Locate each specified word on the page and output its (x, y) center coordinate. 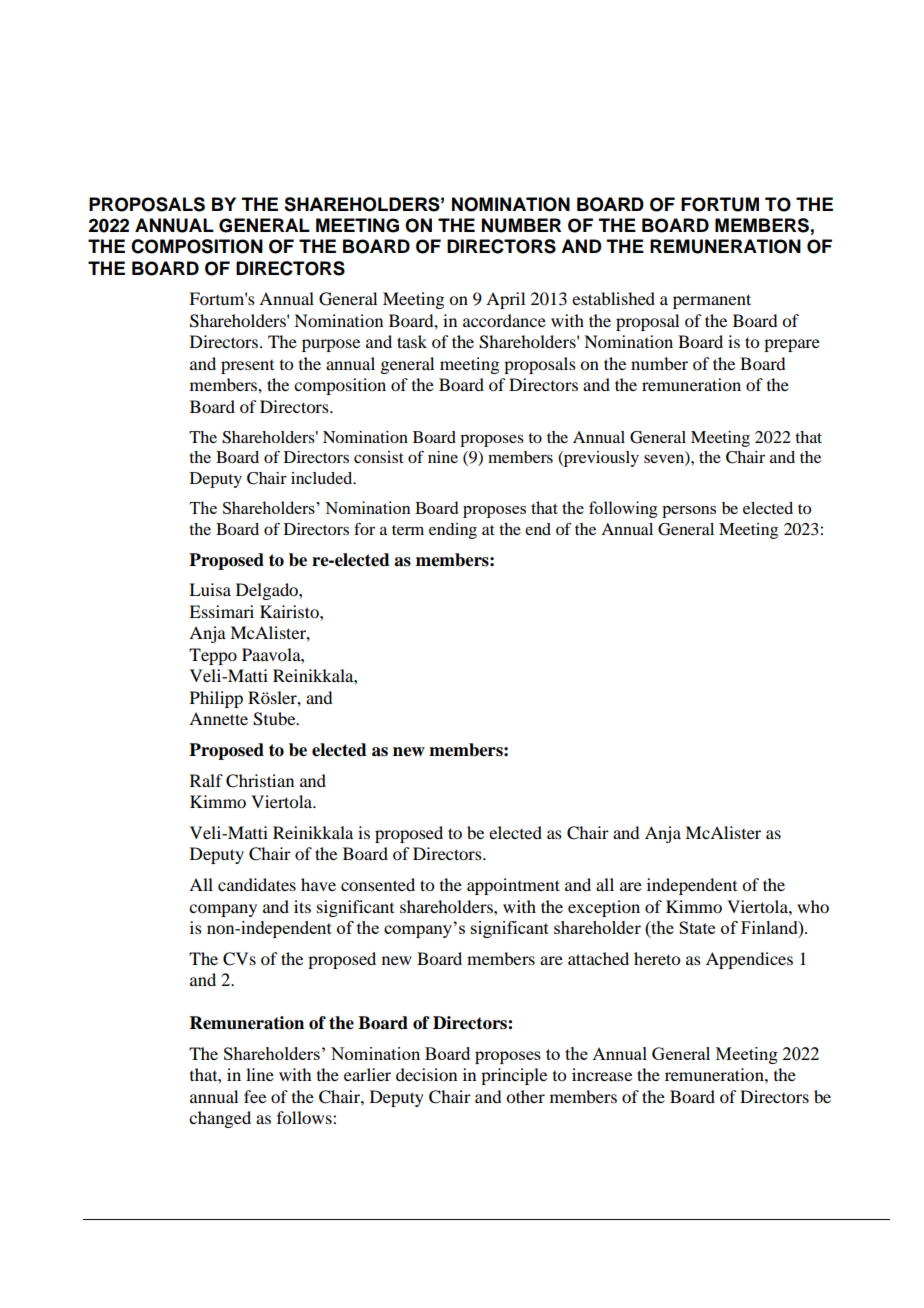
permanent (712, 301)
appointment (513, 886)
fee (255, 1096)
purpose (331, 345)
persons (689, 512)
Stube (275, 719)
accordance (504, 320)
